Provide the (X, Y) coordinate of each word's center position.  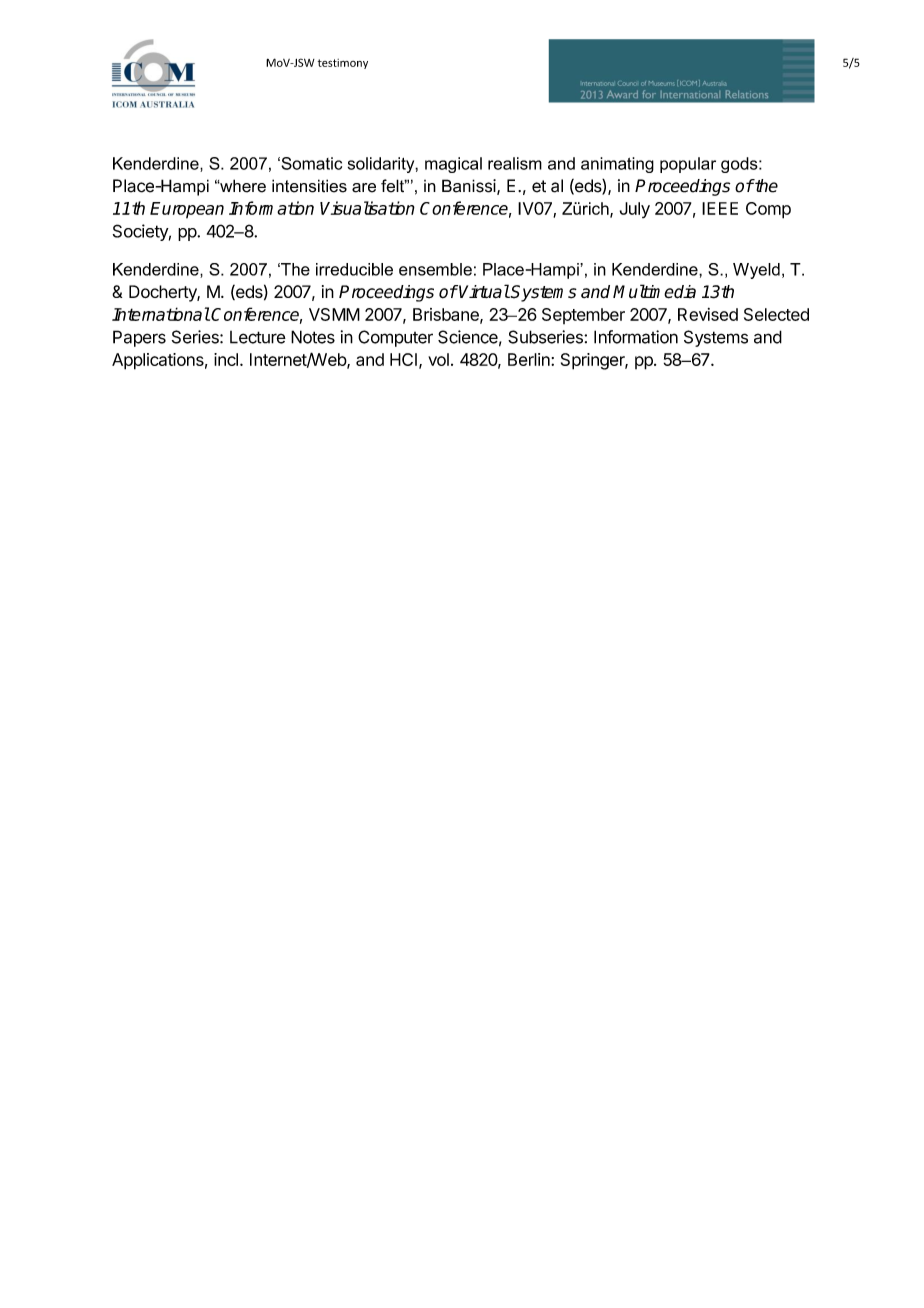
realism (515, 163)
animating (617, 165)
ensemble (435, 269)
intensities (309, 186)
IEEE (720, 208)
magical (453, 165)
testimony (343, 64)
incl (226, 359)
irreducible (354, 269)
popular (688, 165)
